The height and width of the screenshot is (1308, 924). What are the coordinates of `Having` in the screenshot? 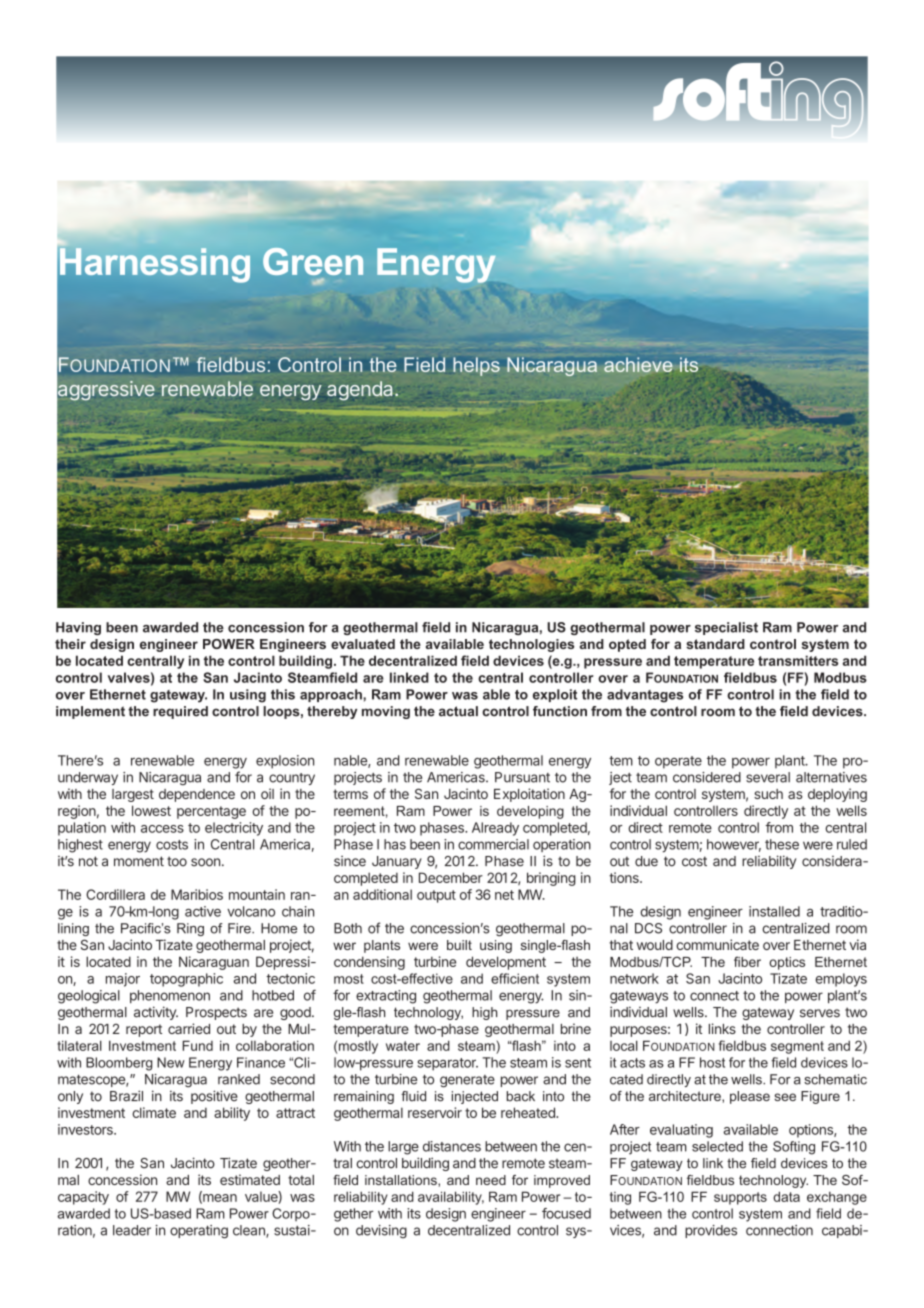 It's located at (78, 628).
